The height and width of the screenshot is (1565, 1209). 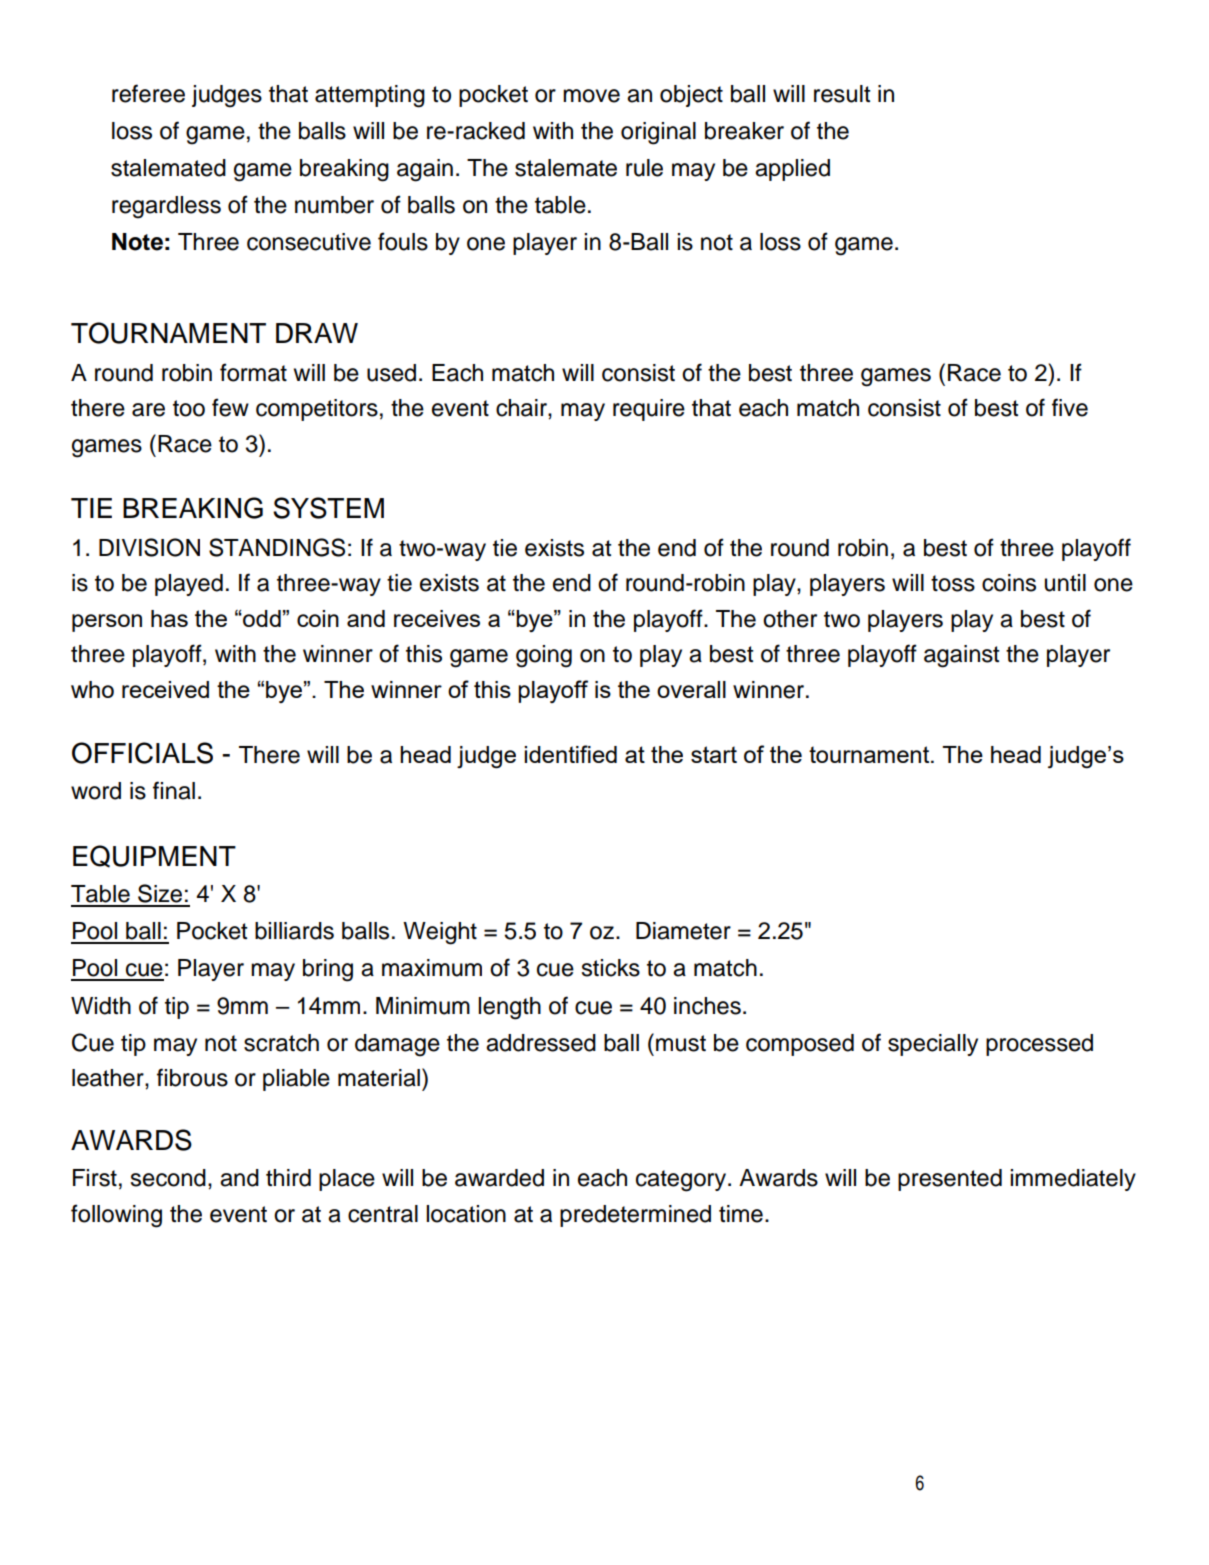 I want to click on toss, so click(x=953, y=583).
